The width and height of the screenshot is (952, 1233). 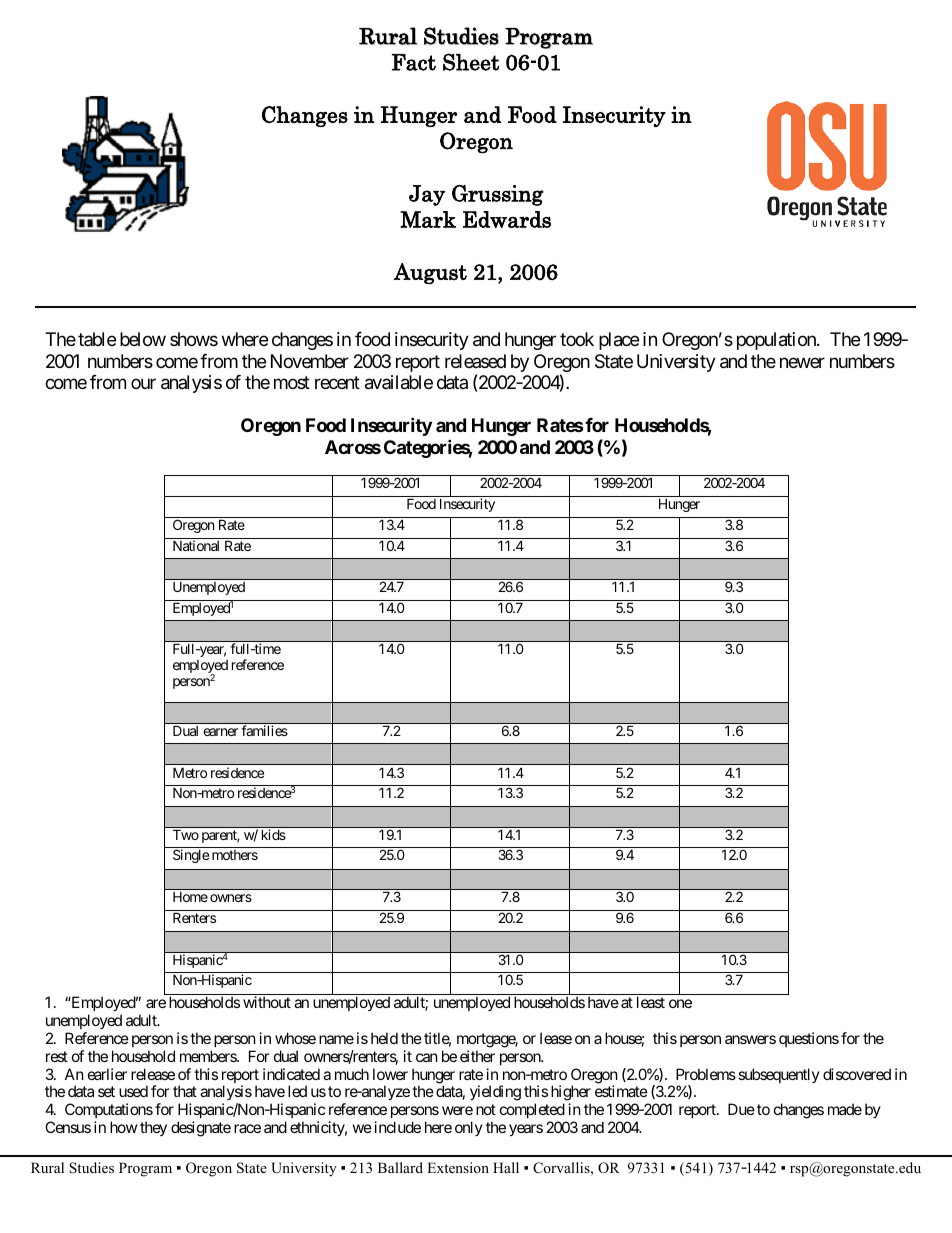 I want to click on National, so click(x=196, y=545).
